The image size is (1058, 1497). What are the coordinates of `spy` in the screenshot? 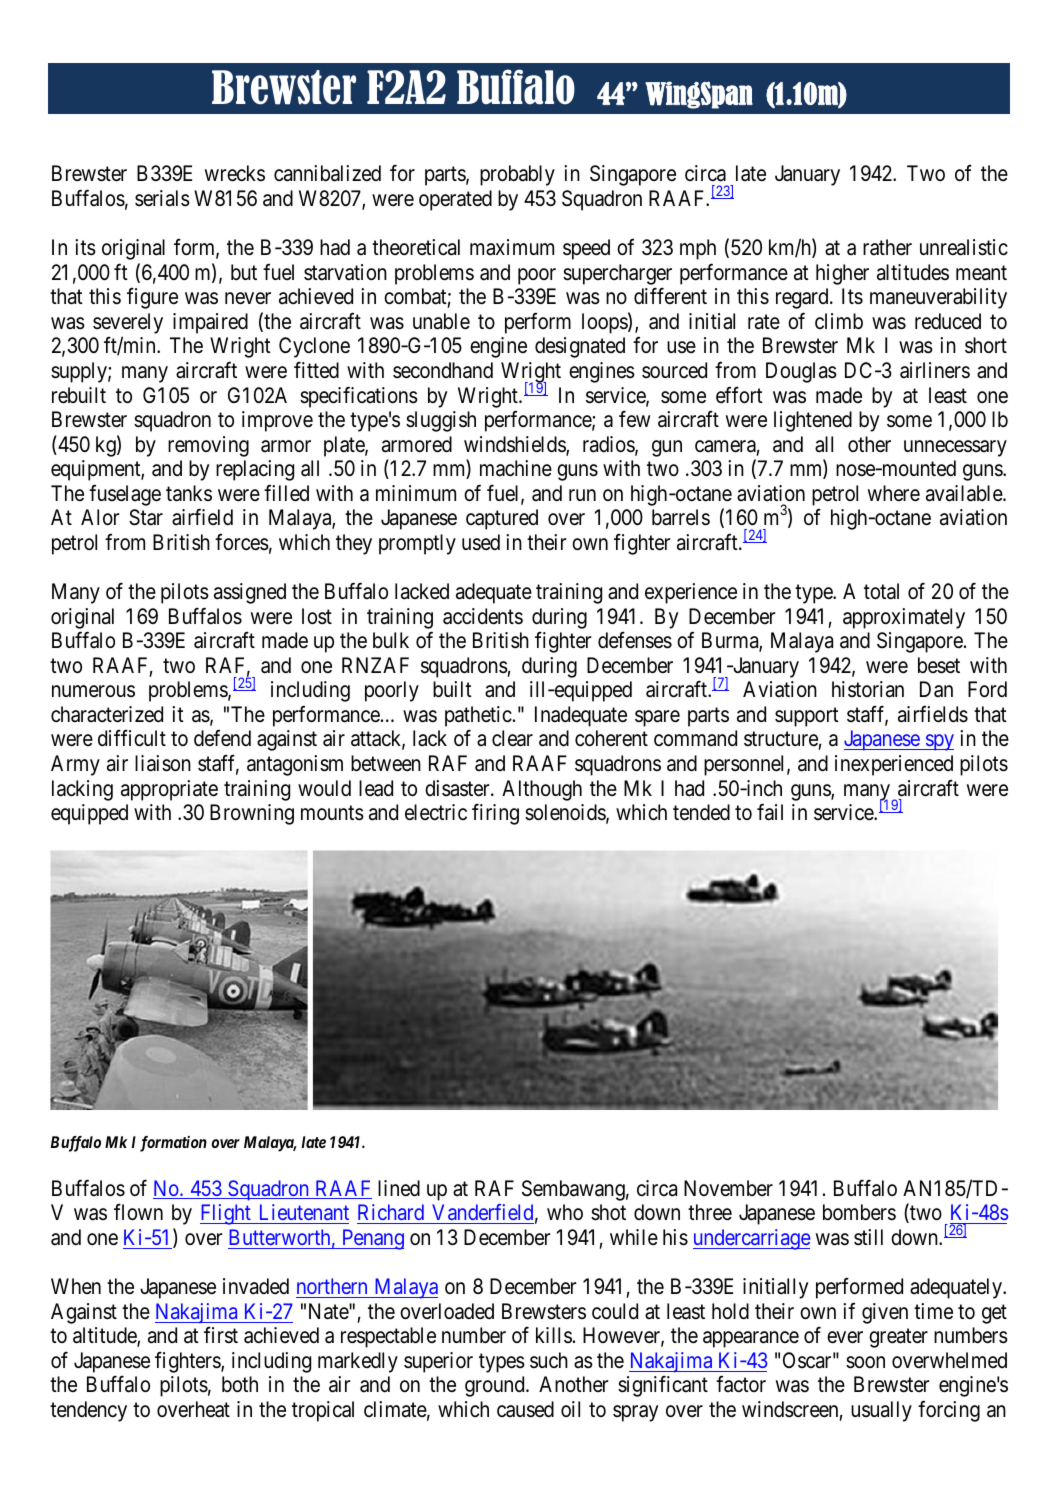 It's located at (938, 743).
